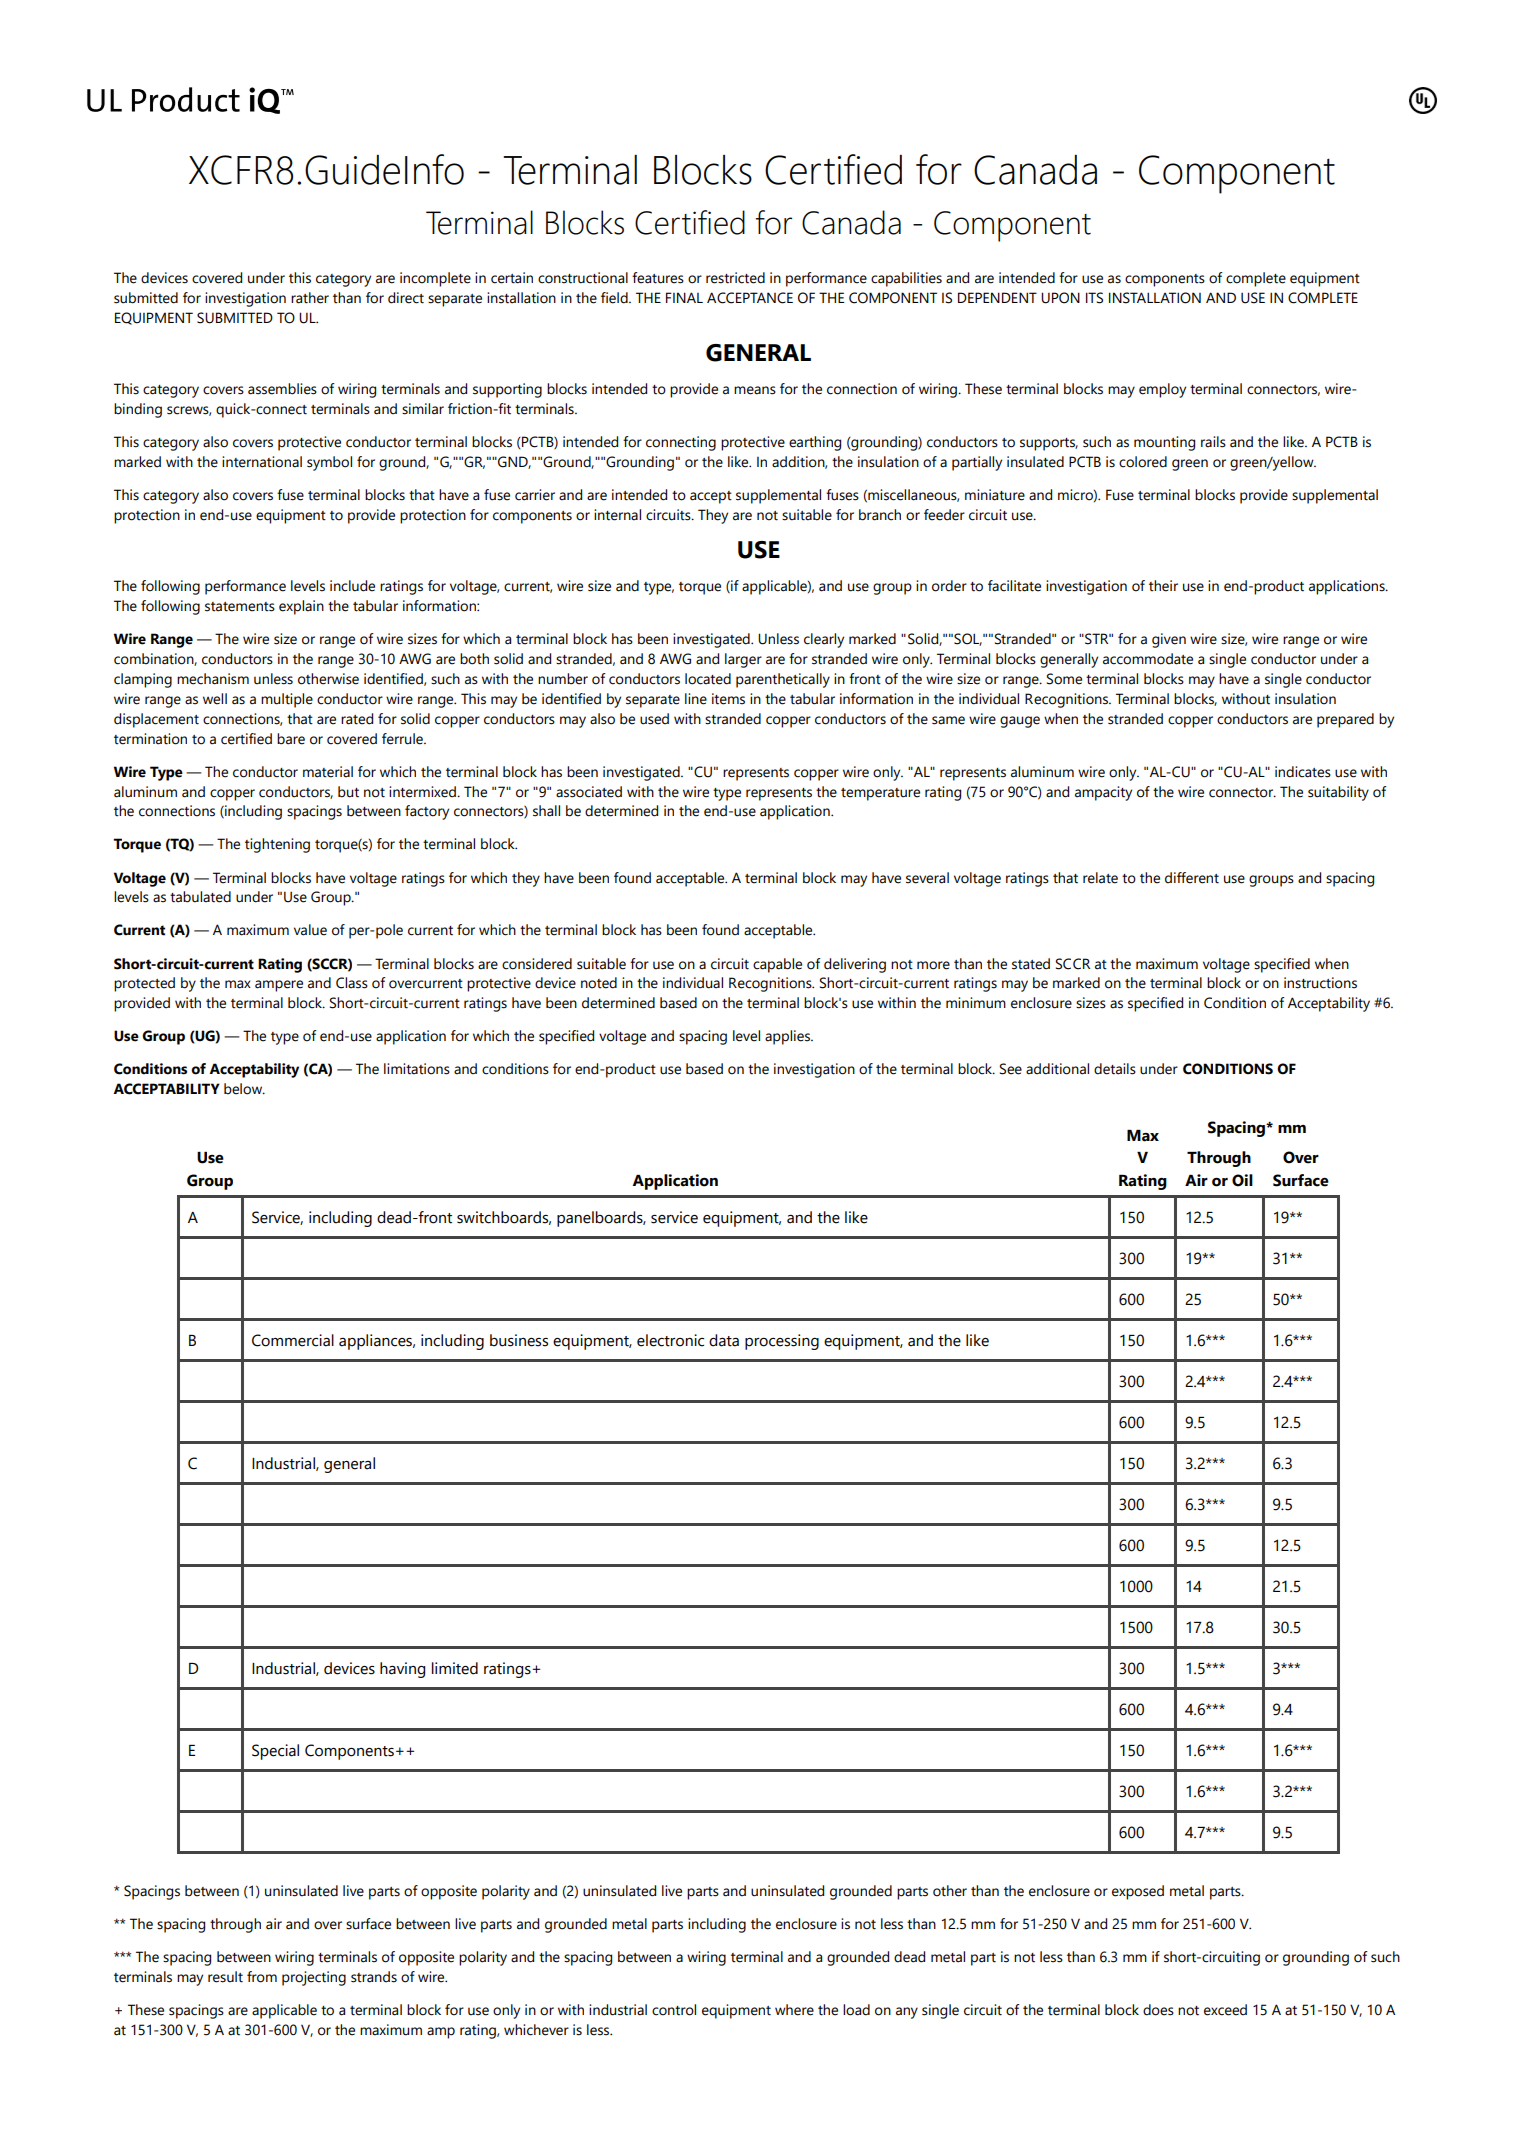  What do you see at coordinates (1192, 878) in the screenshot?
I see `different` at bounding box center [1192, 878].
